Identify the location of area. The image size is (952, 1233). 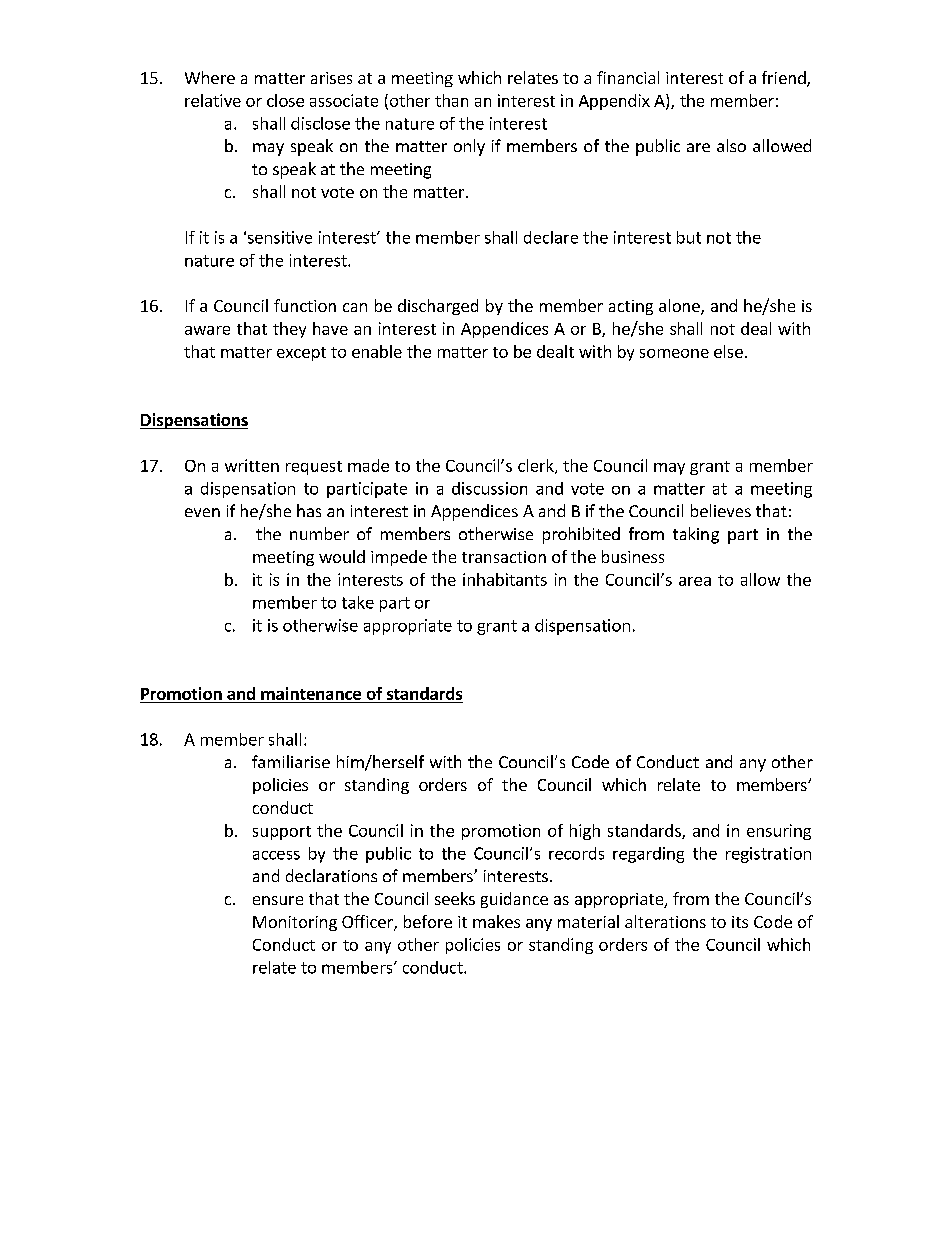
(695, 581).
